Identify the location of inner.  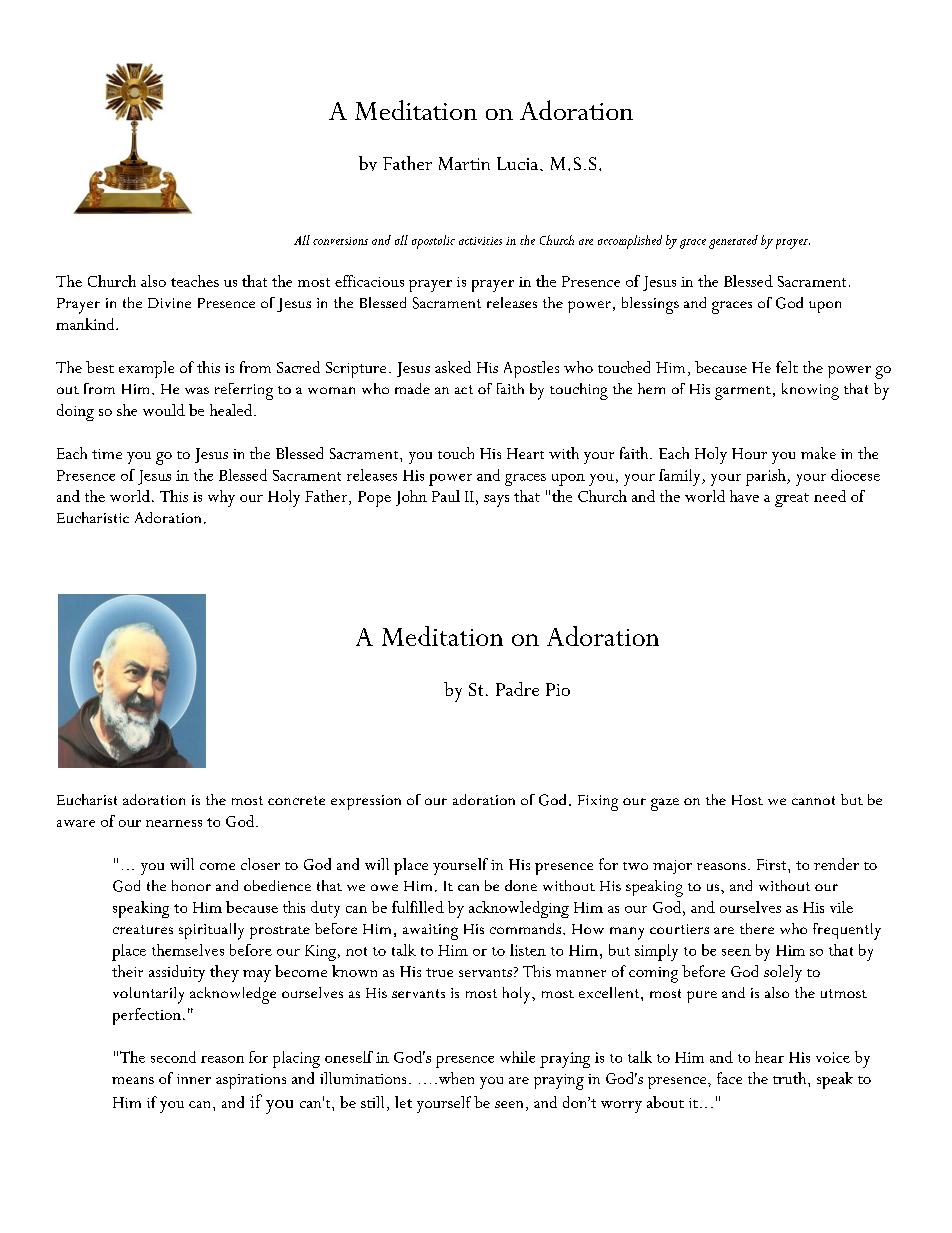
(194, 1079).
